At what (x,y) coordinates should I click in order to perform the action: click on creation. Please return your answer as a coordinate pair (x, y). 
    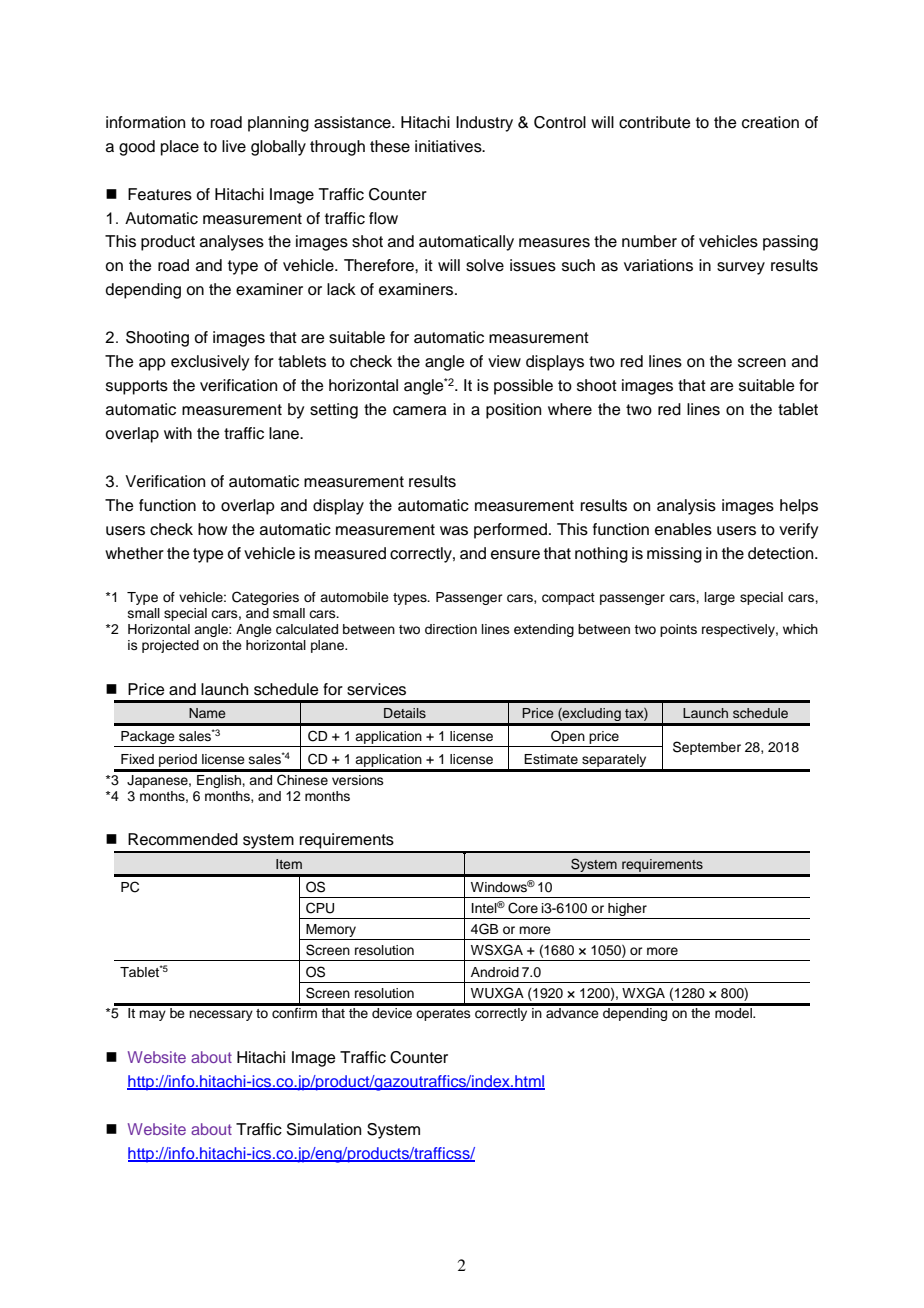
    Looking at the image, I should click on (770, 122).
